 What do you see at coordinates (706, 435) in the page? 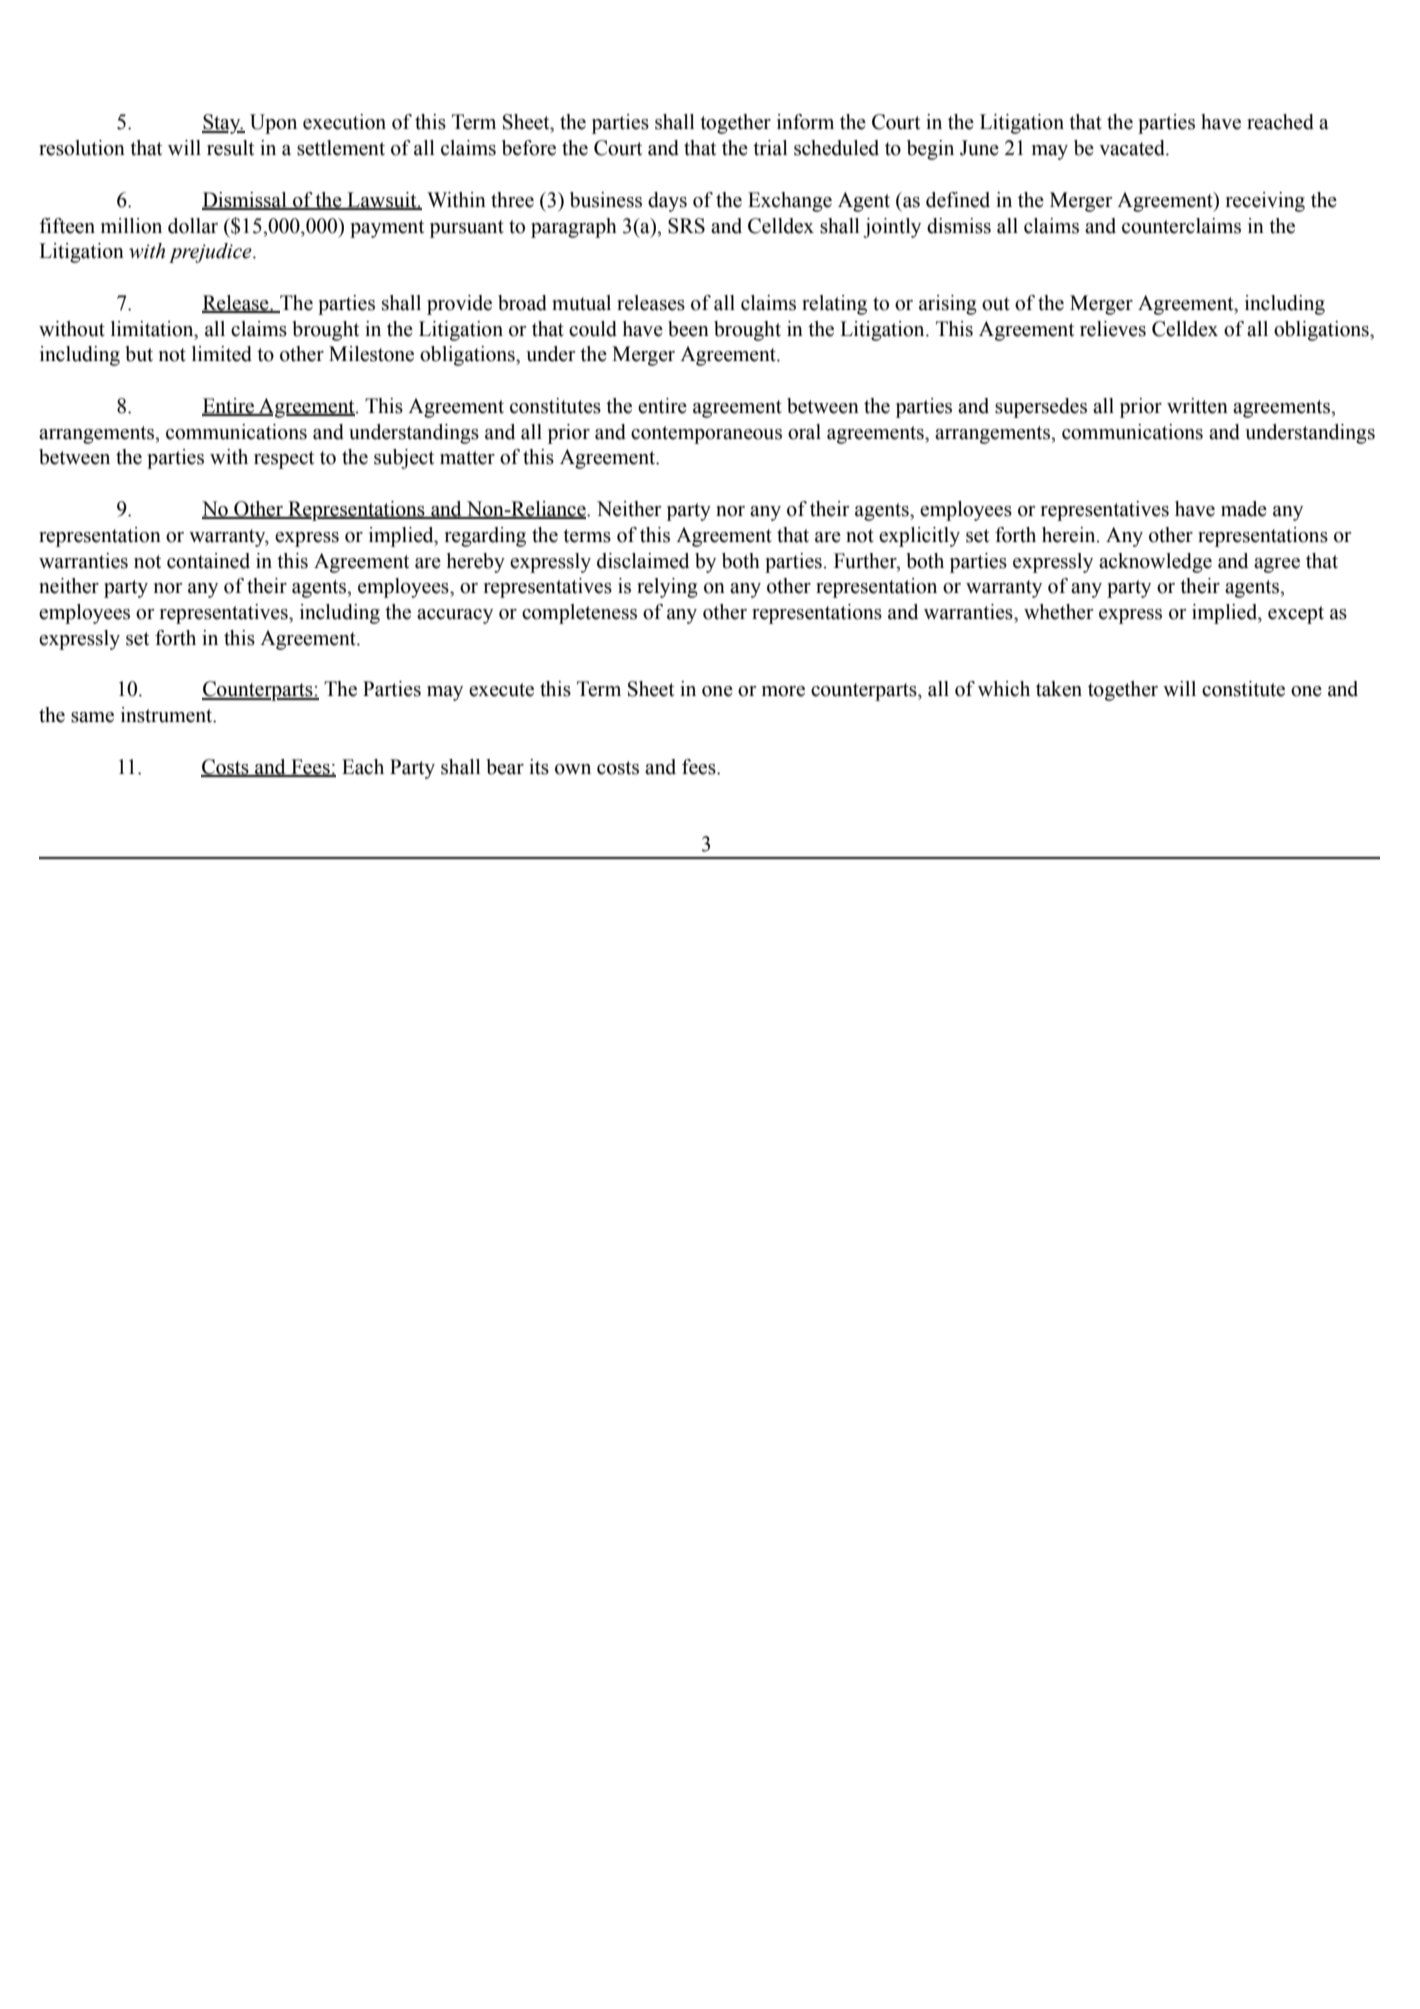
I see `contemporaneous` at bounding box center [706, 435].
